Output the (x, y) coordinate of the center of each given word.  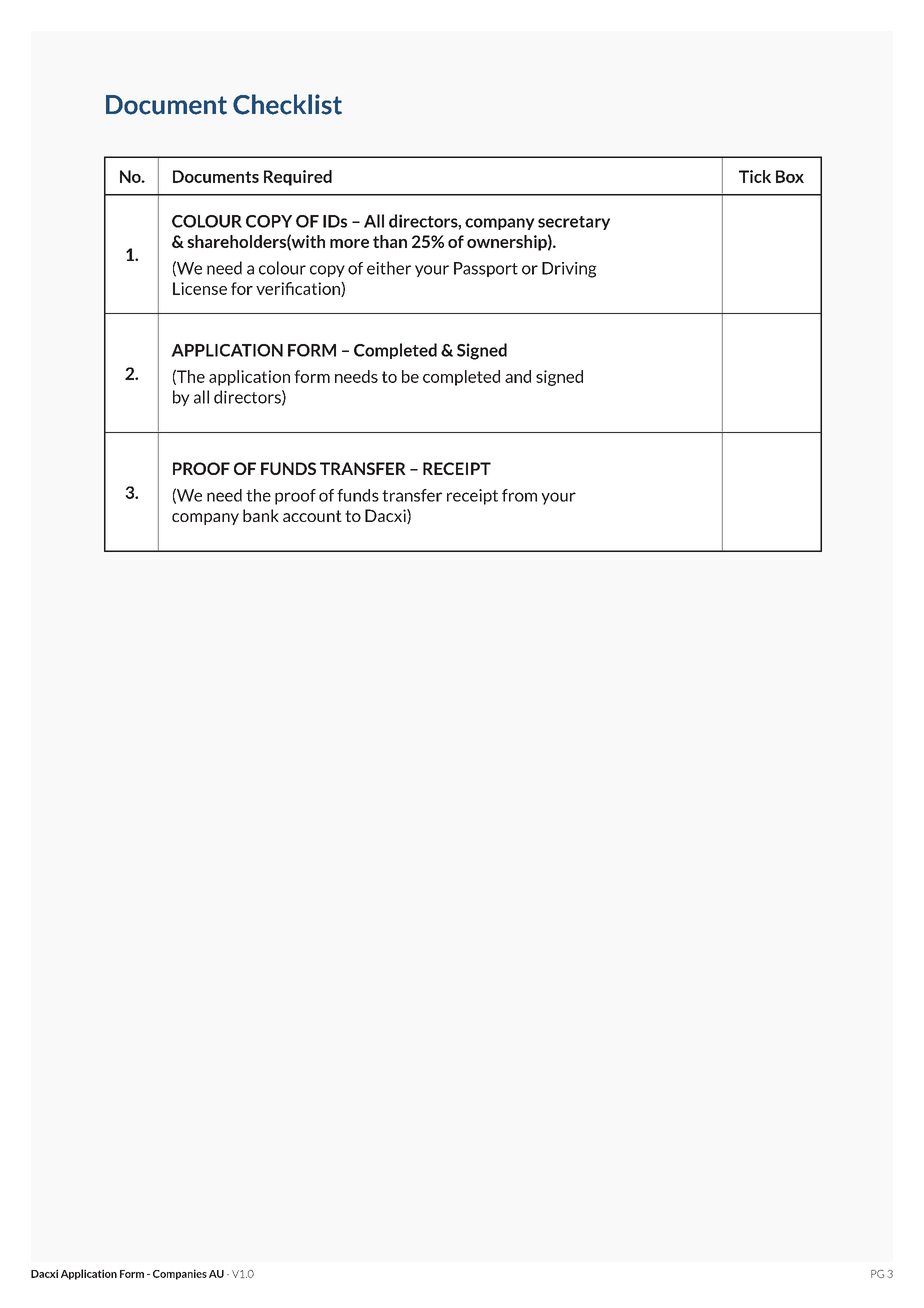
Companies (180, 1274)
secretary (574, 223)
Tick (755, 176)
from (519, 495)
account (312, 516)
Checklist (287, 104)
